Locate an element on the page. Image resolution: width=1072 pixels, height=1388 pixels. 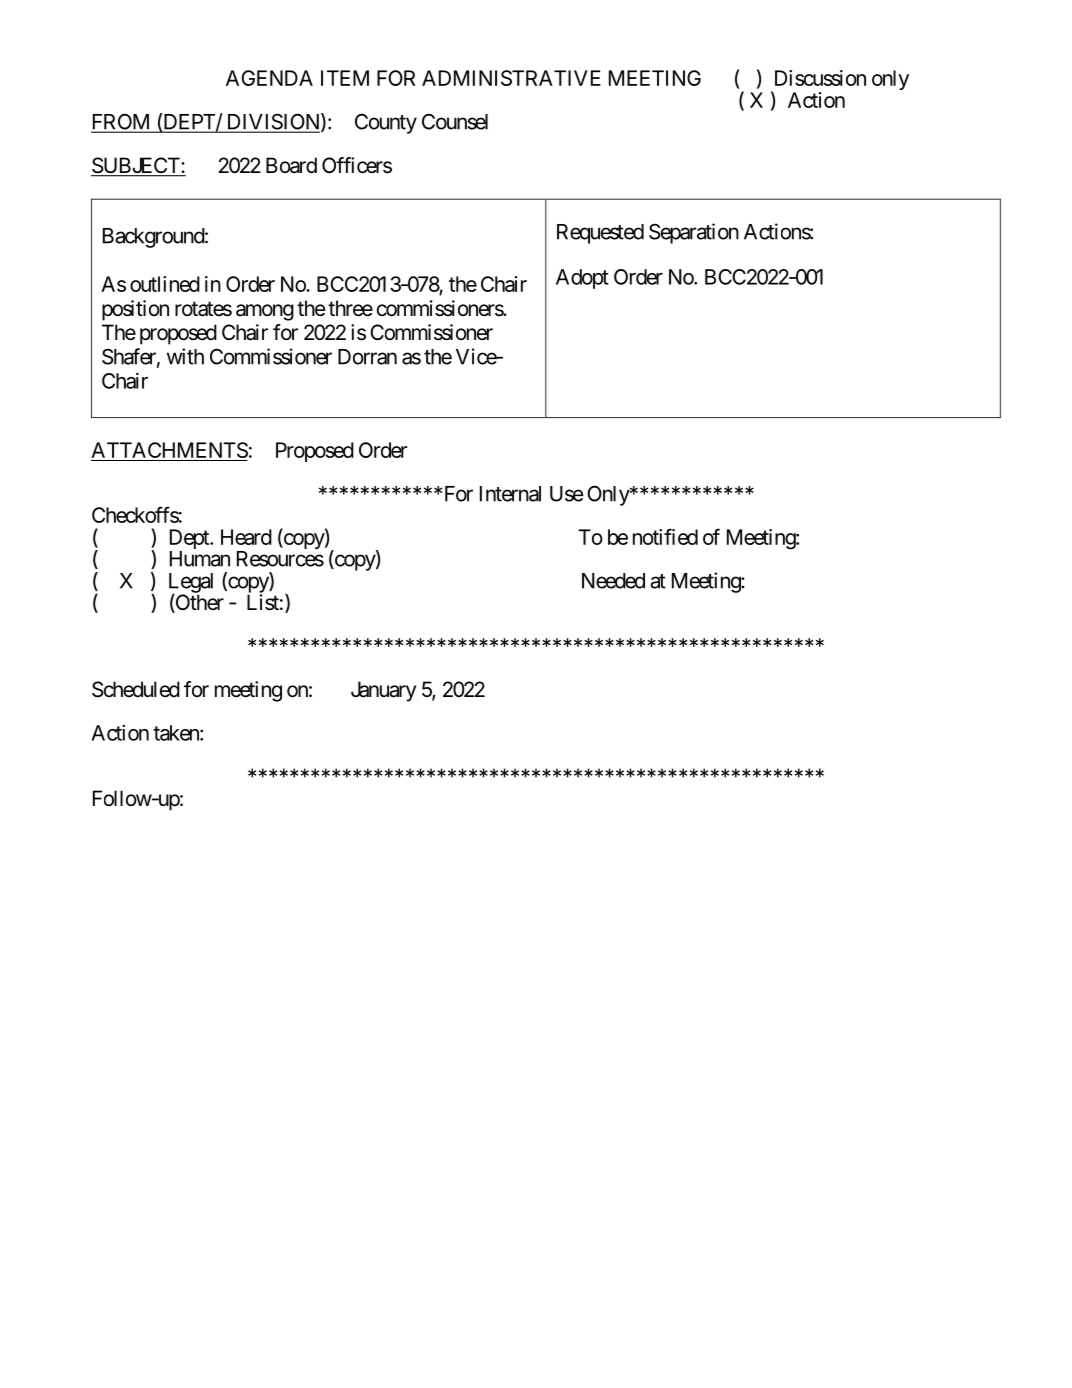
AGENDA is located at coordinates (269, 78).
